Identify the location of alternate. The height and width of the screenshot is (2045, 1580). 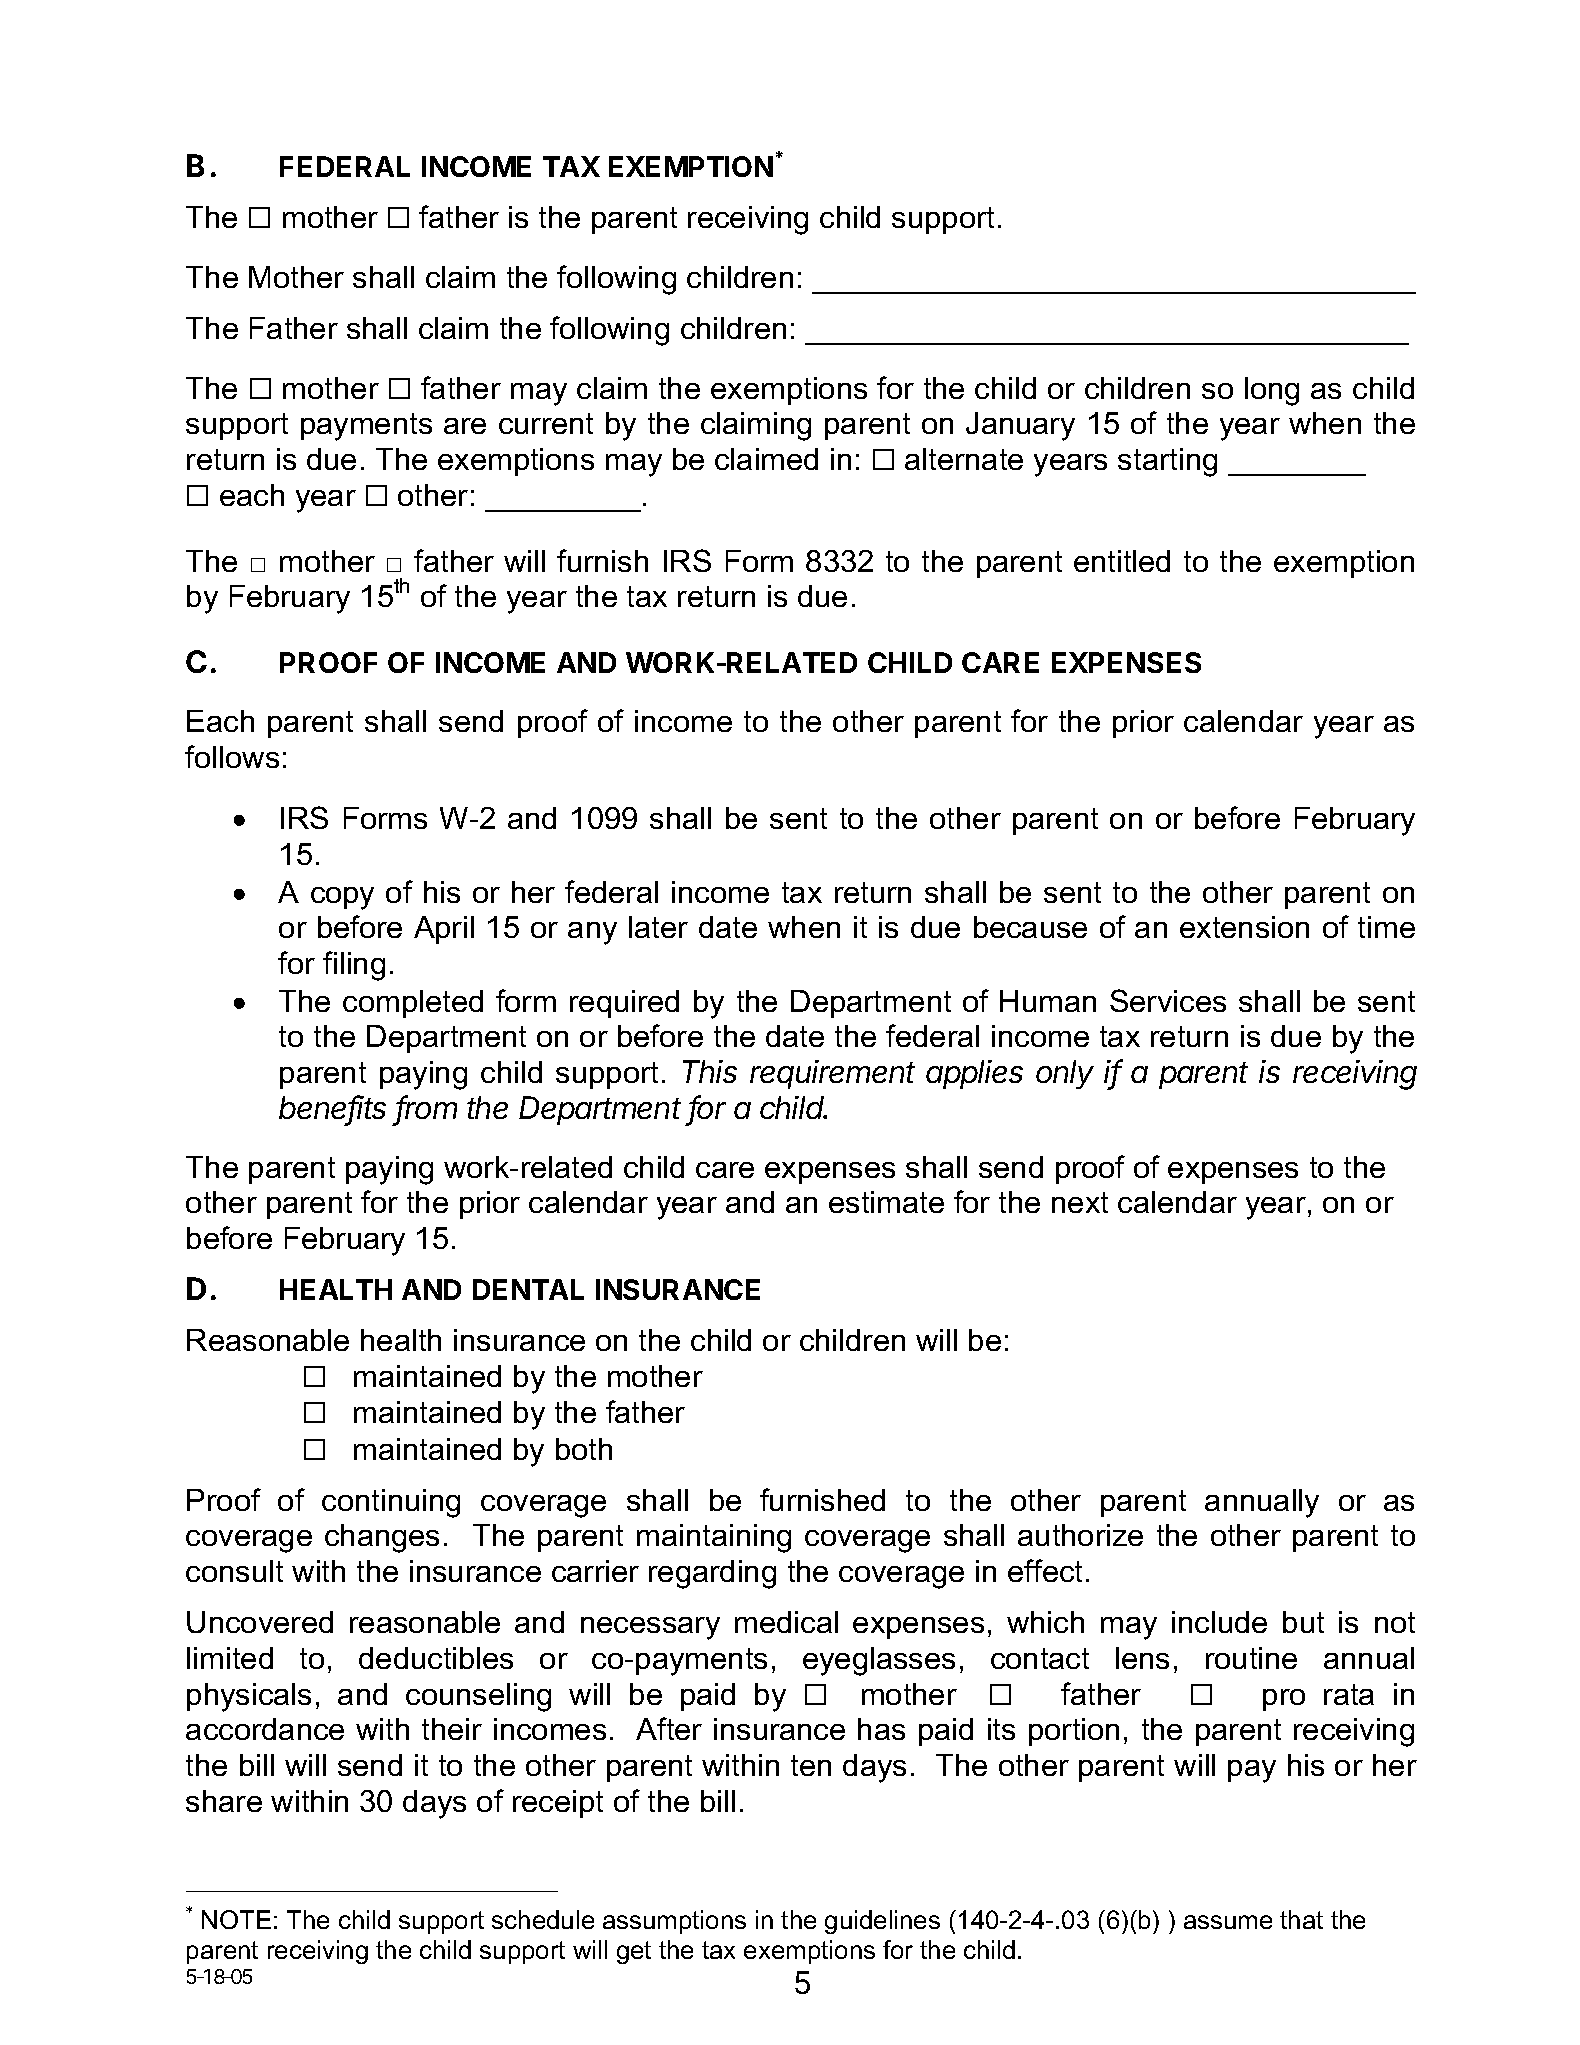
(964, 459).
